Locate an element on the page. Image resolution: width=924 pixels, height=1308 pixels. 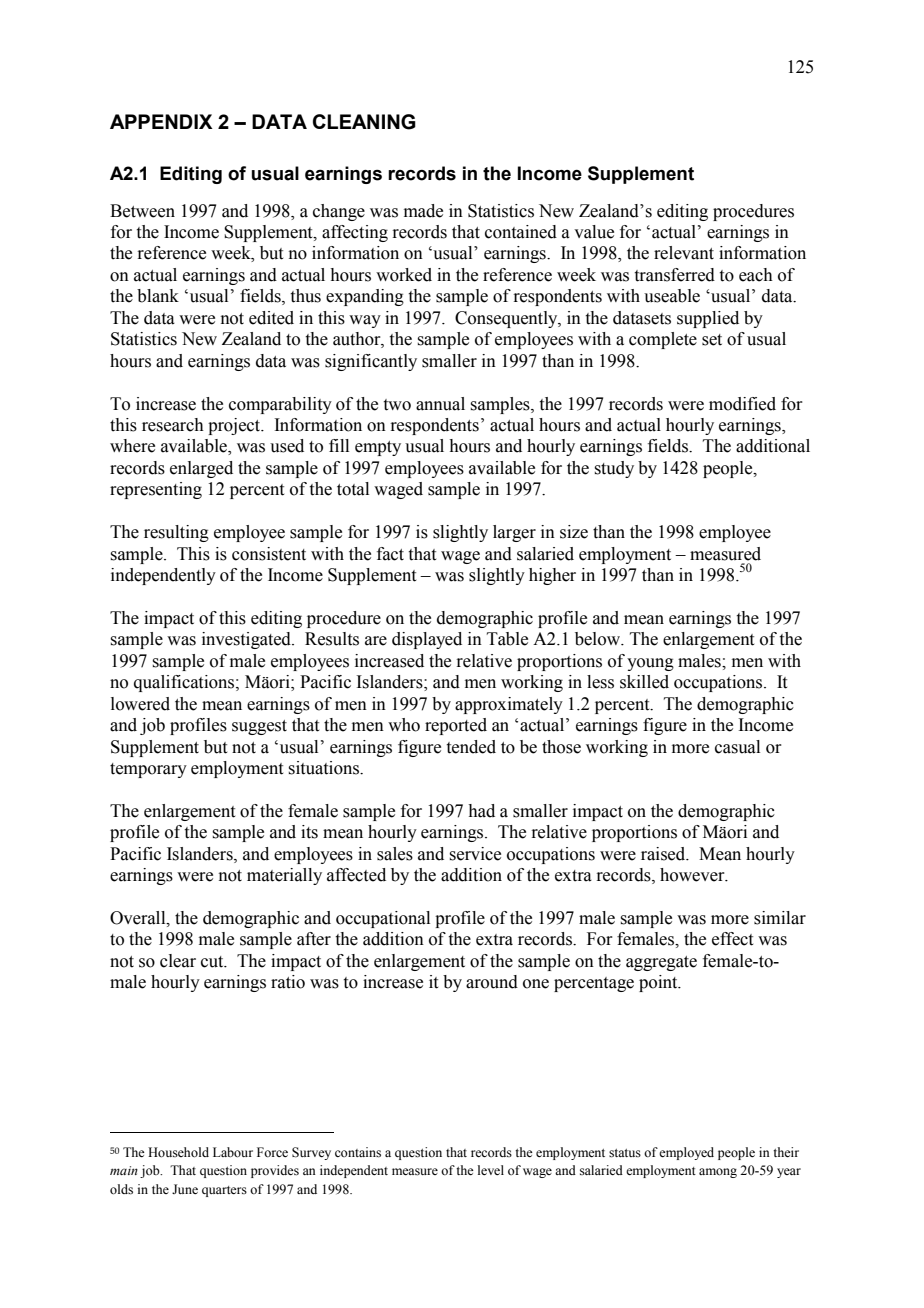
made is located at coordinates (423, 211).
